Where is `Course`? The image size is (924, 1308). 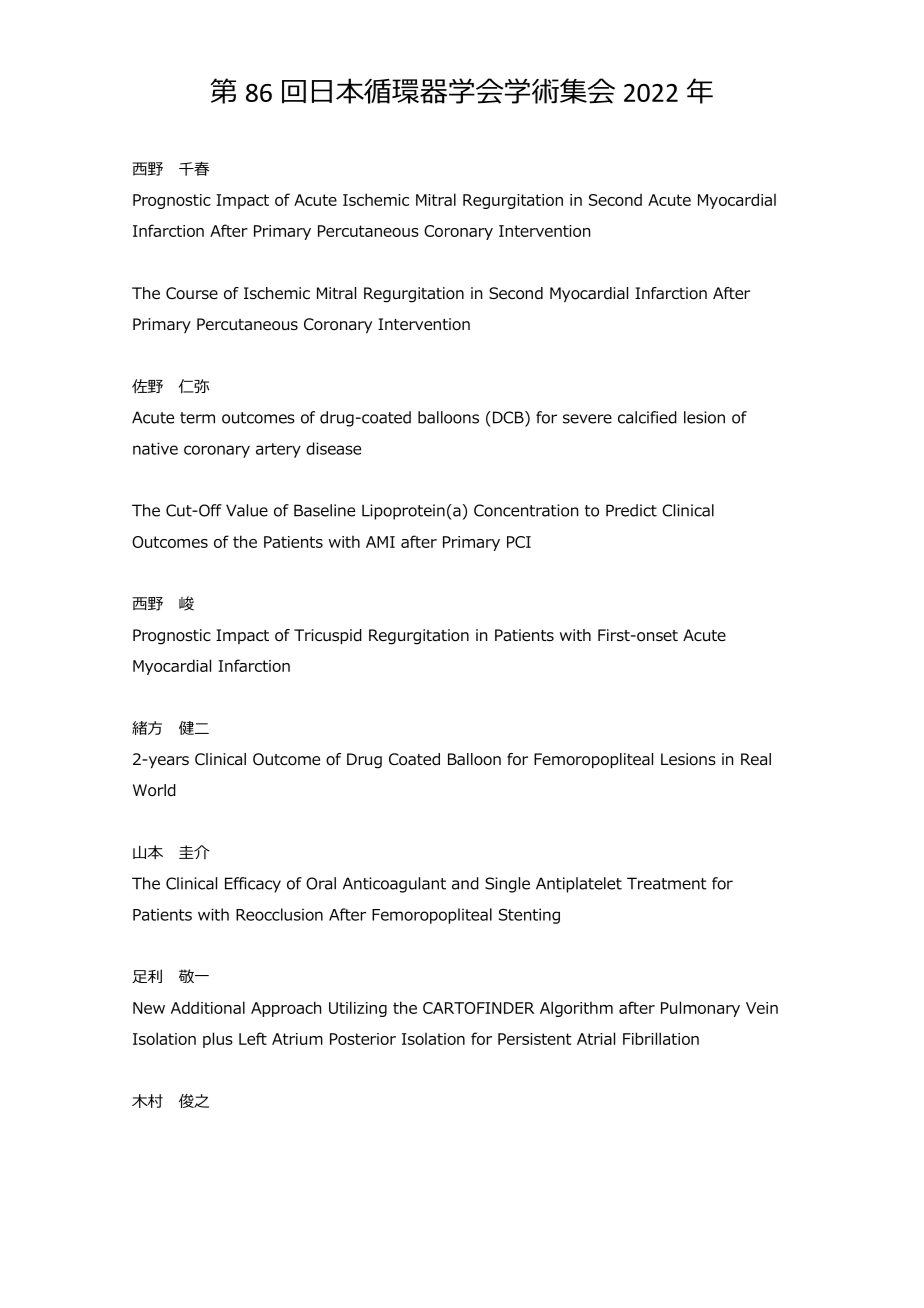
Course is located at coordinates (192, 293).
